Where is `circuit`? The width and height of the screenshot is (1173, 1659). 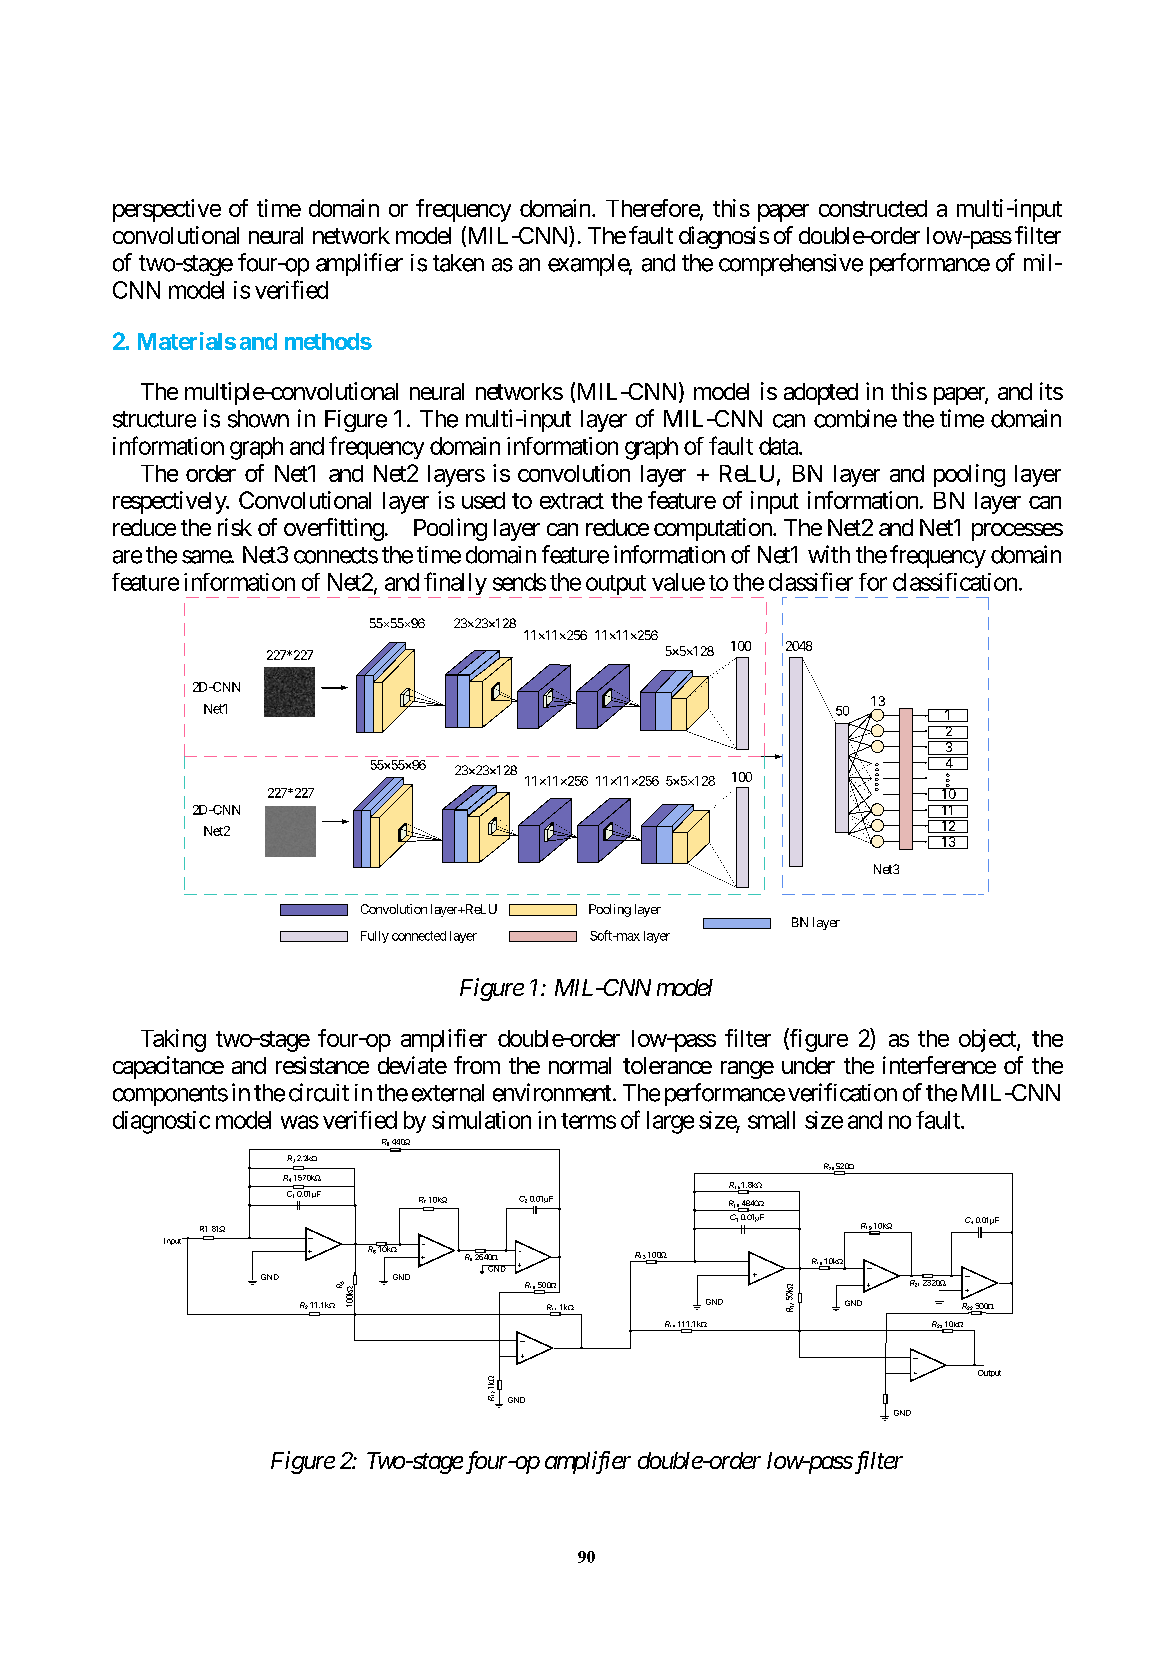 circuit is located at coordinates (319, 1092).
